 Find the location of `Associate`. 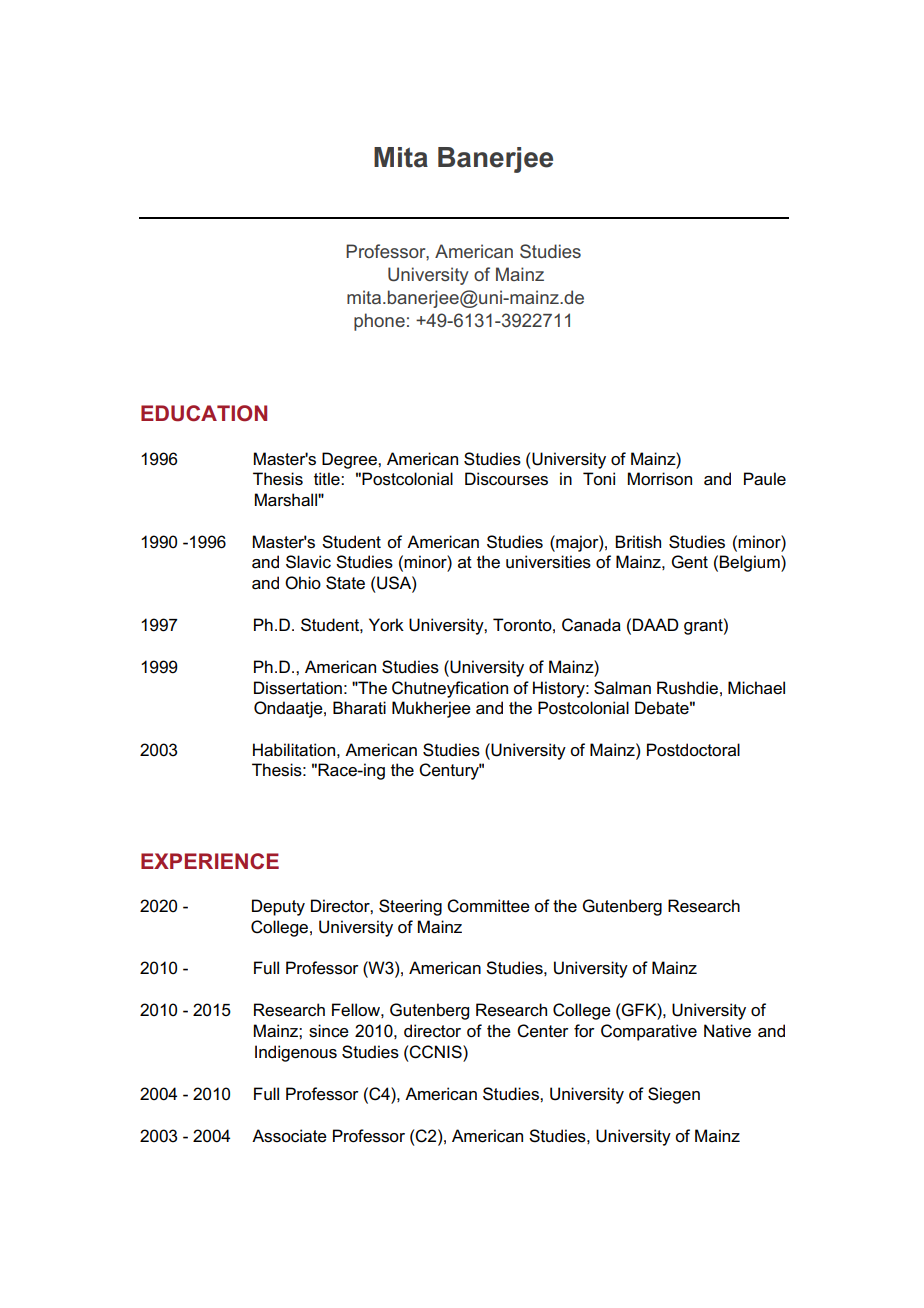

Associate is located at coordinates (289, 1136).
